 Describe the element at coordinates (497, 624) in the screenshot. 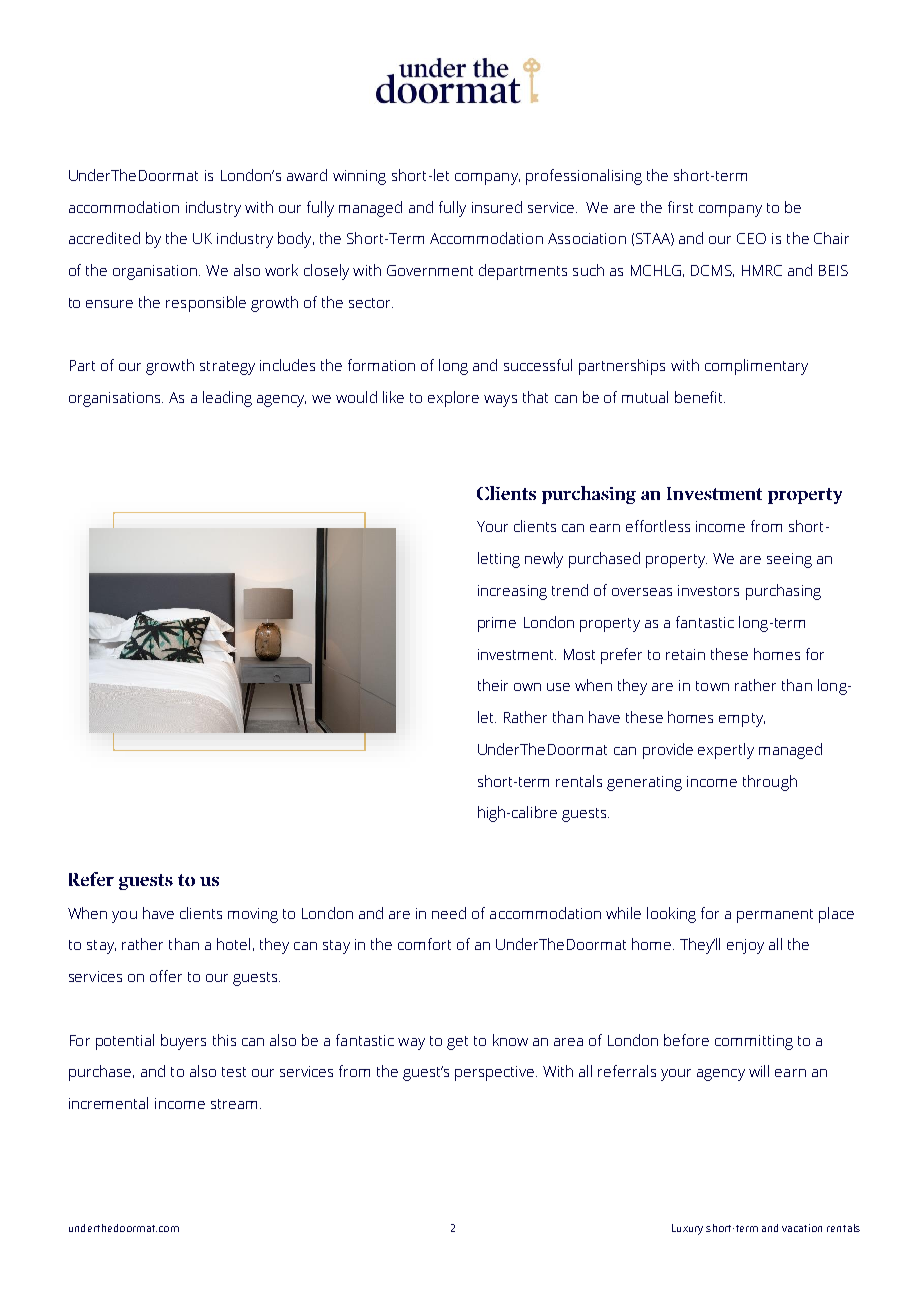

I see `prime` at that location.
